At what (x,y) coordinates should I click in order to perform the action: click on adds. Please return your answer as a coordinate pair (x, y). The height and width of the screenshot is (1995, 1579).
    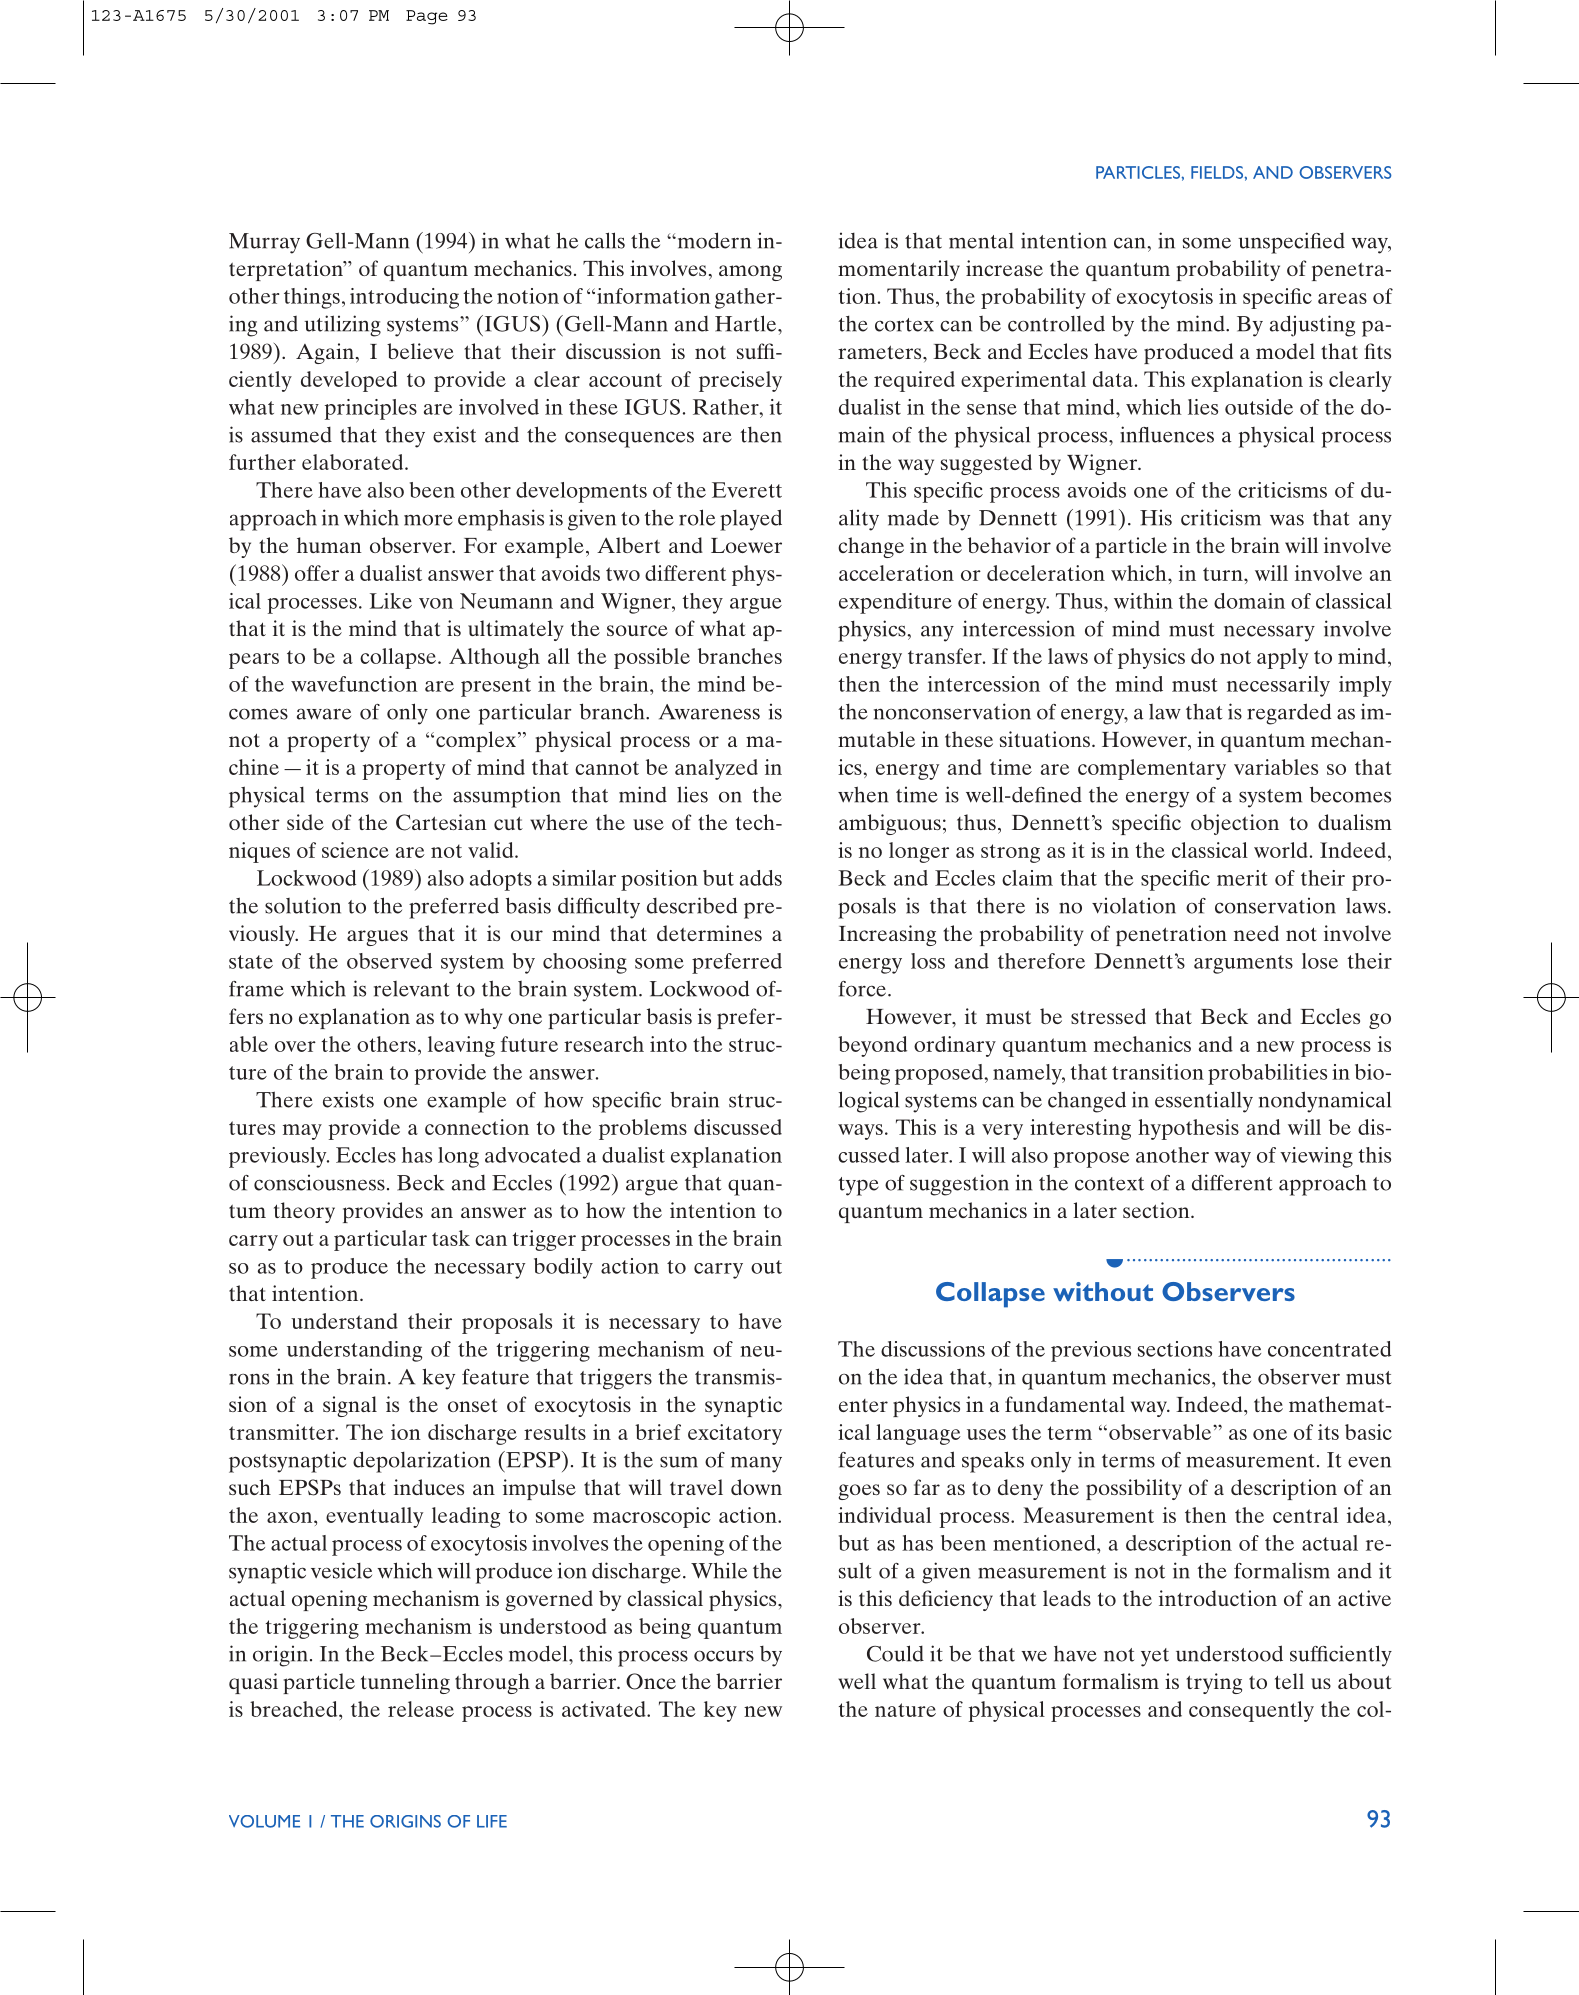
    Looking at the image, I should click on (761, 878).
